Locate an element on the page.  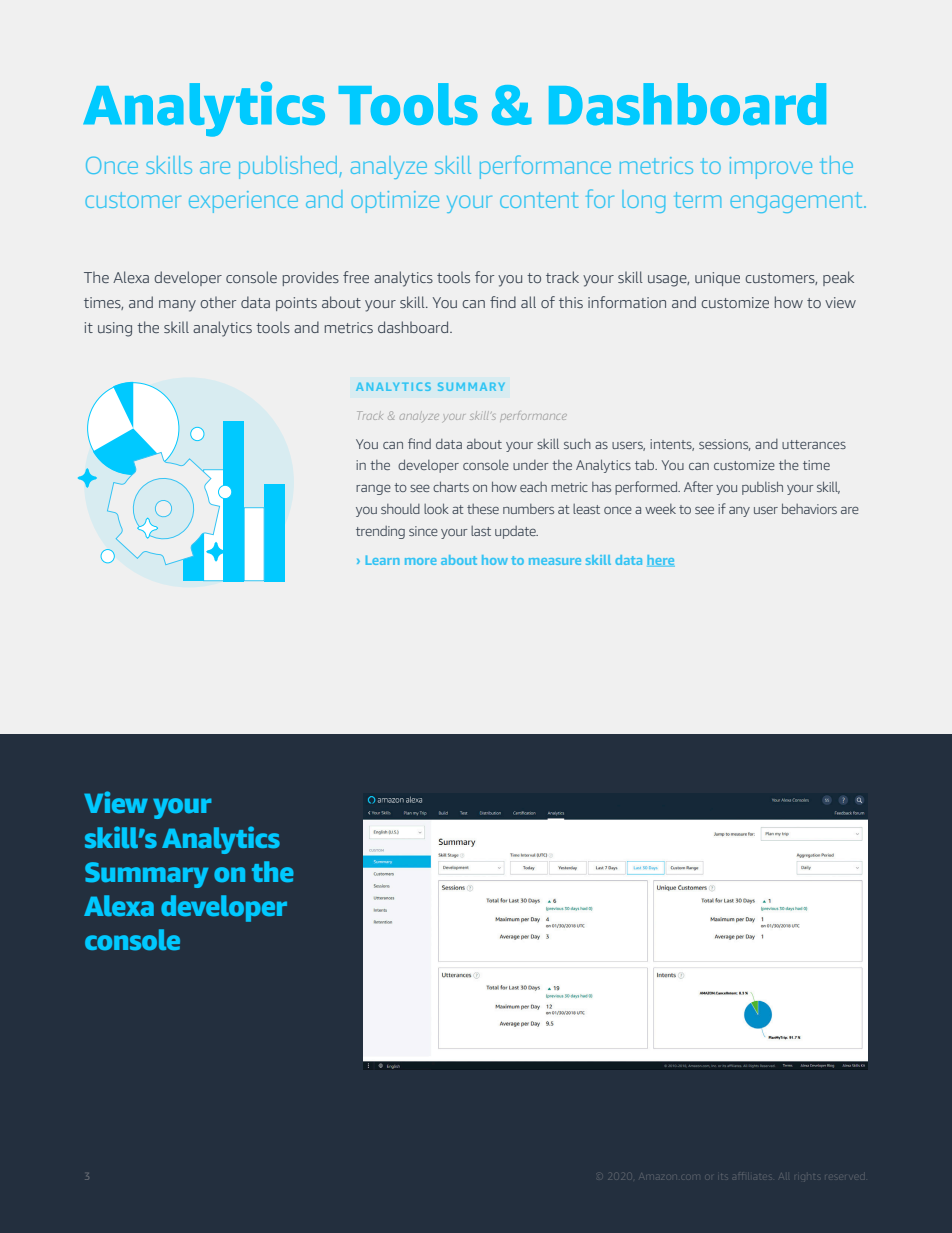
improve is located at coordinates (771, 168).
